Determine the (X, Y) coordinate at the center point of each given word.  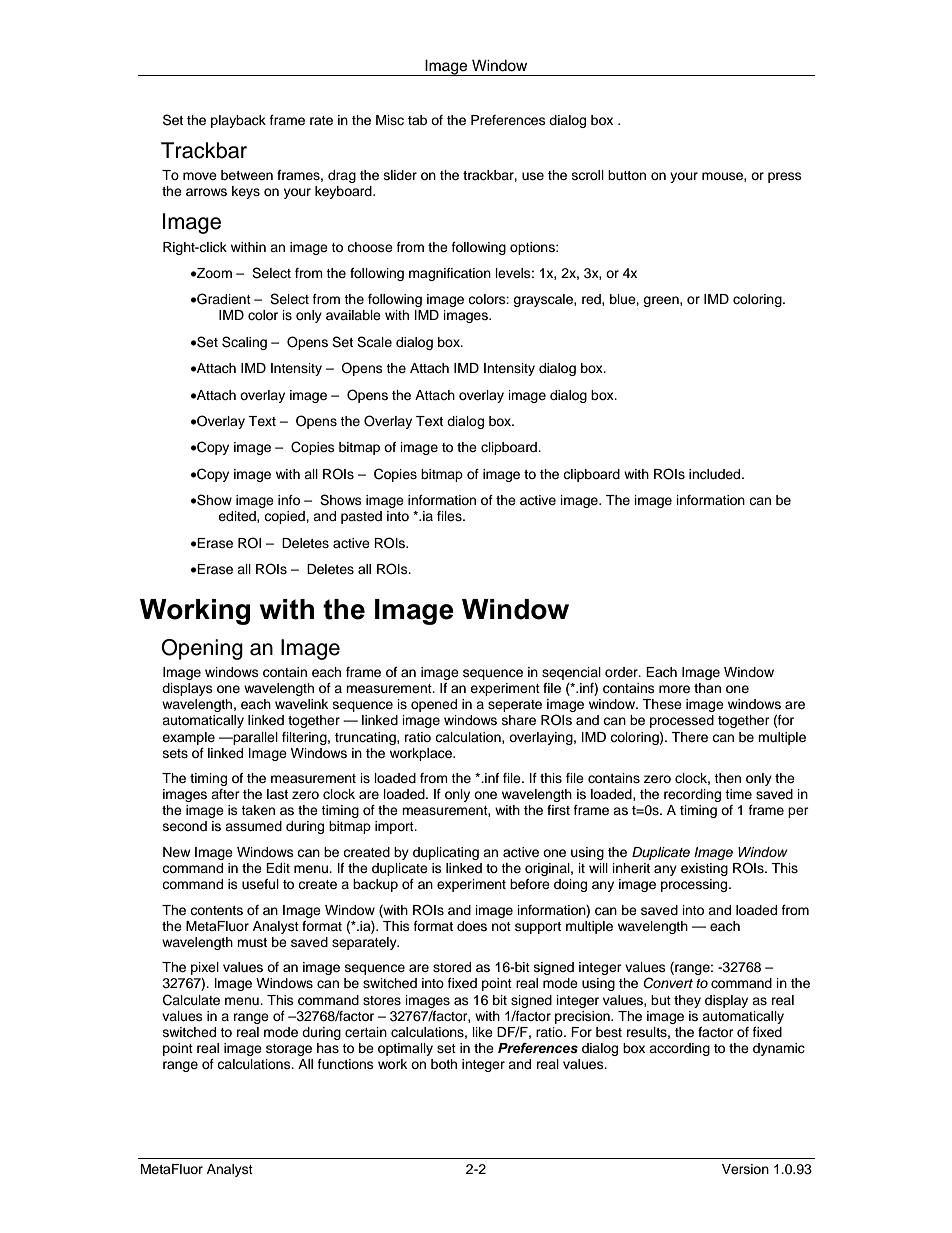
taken (258, 810)
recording (692, 795)
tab (417, 120)
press (785, 177)
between (247, 175)
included (716, 474)
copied (285, 517)
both (444, 1064)
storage (289, 1050)
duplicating (446, 853)
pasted (361, 517)
